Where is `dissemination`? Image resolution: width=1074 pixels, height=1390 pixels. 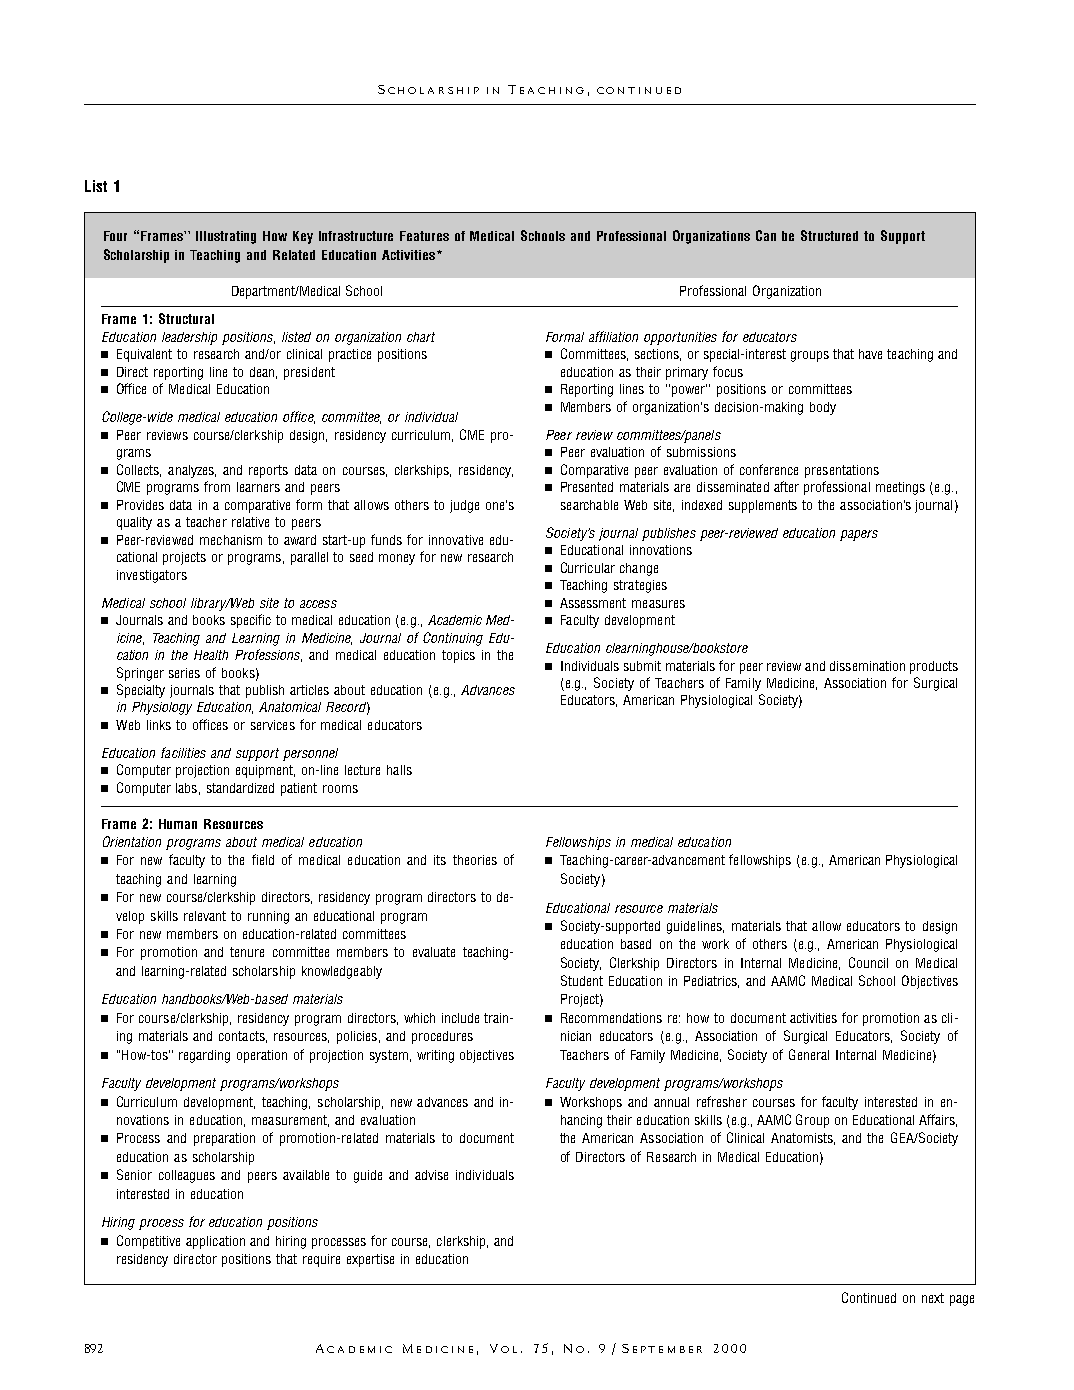
dissemination is located at coordinates (867, 666).
